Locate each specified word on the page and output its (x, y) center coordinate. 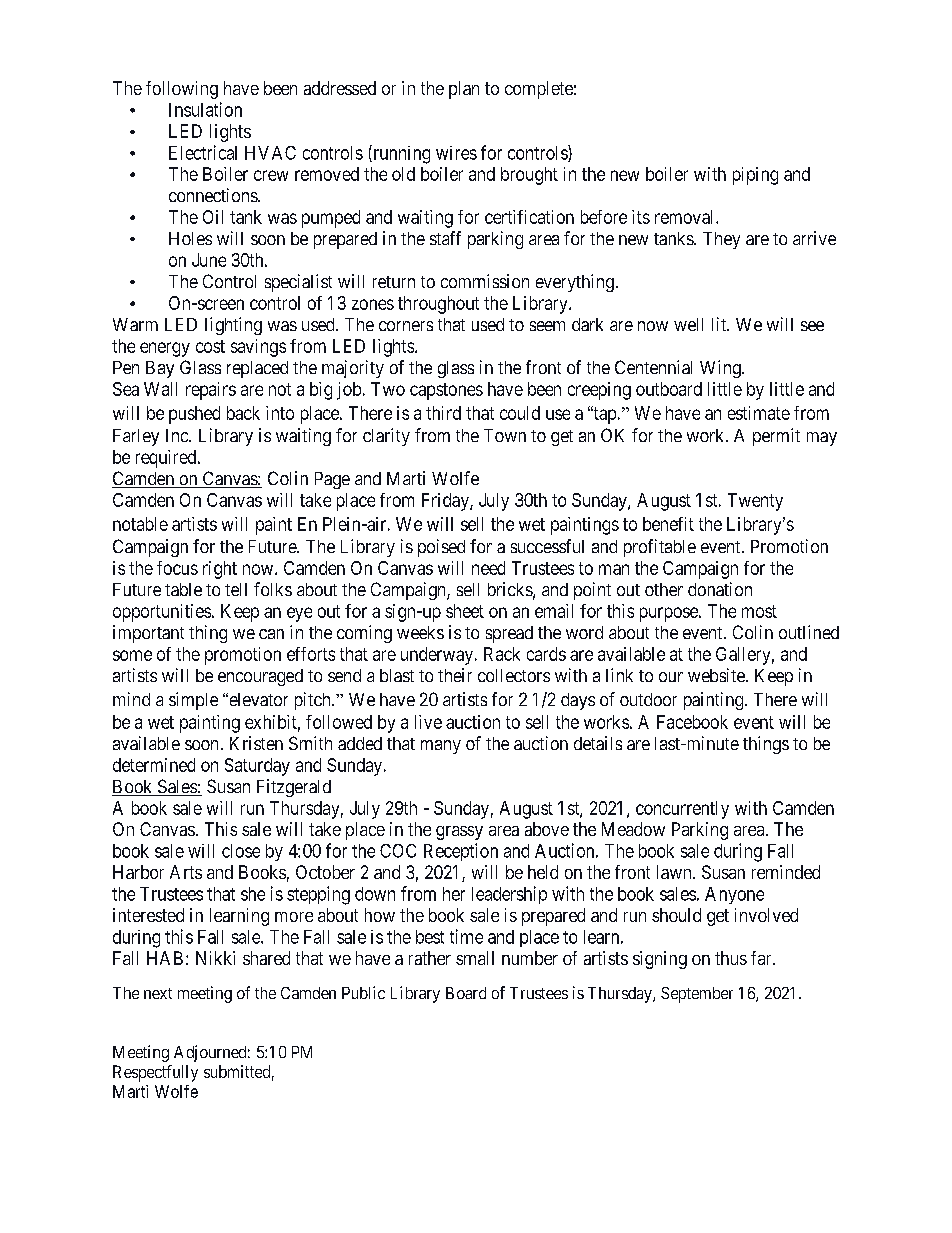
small (475, 958)
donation (720, 589)
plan (464, 90)
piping (755, 176)
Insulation (205, 109)
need (488, 568)
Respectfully (155, 1073)
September (697, 995)
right (220, 570)
